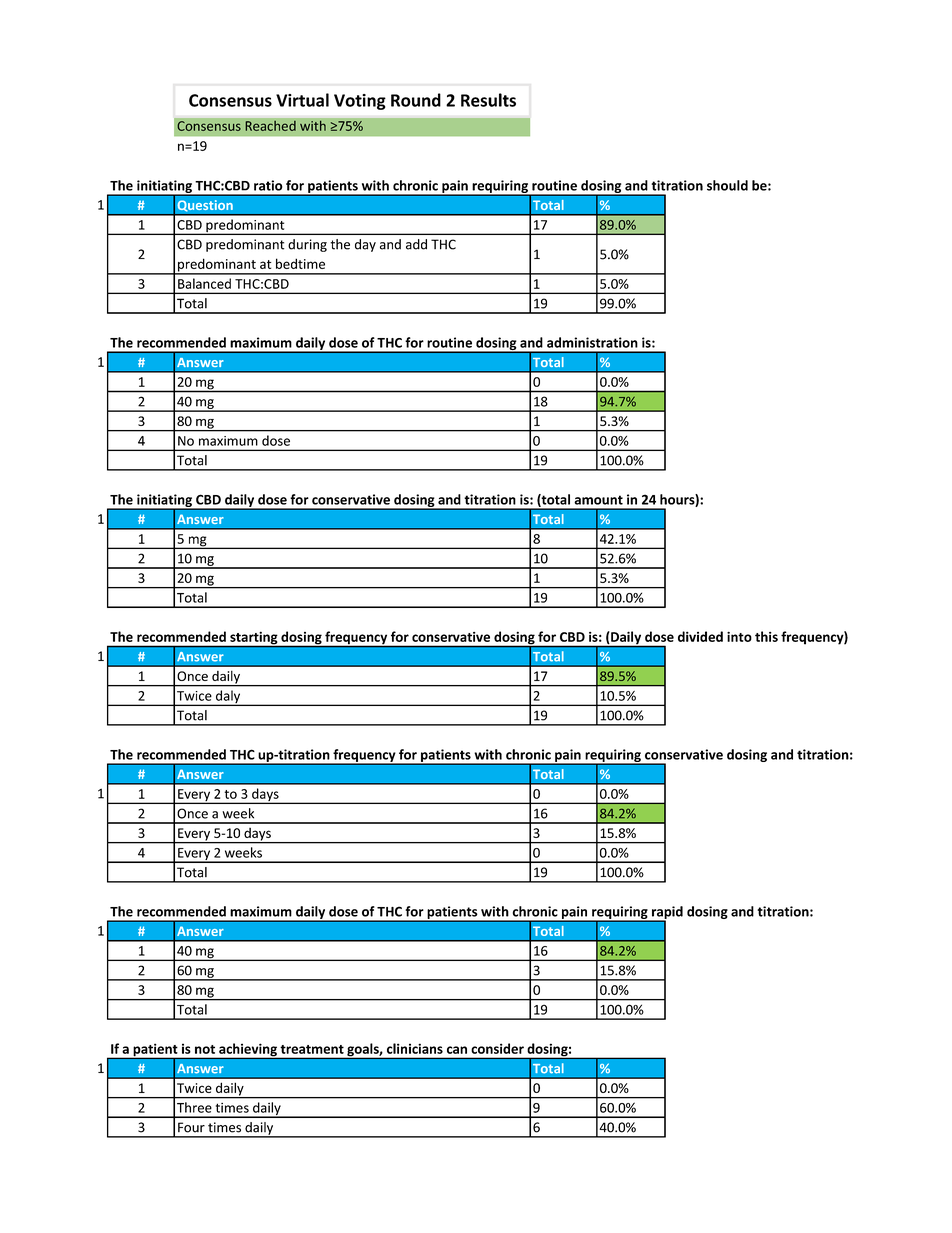 The height and width of the screenshot is (1233, 952). What do you see at coordinates (727, 185) in the screenshot?
I see `should` at bounding box center [727, 185].
